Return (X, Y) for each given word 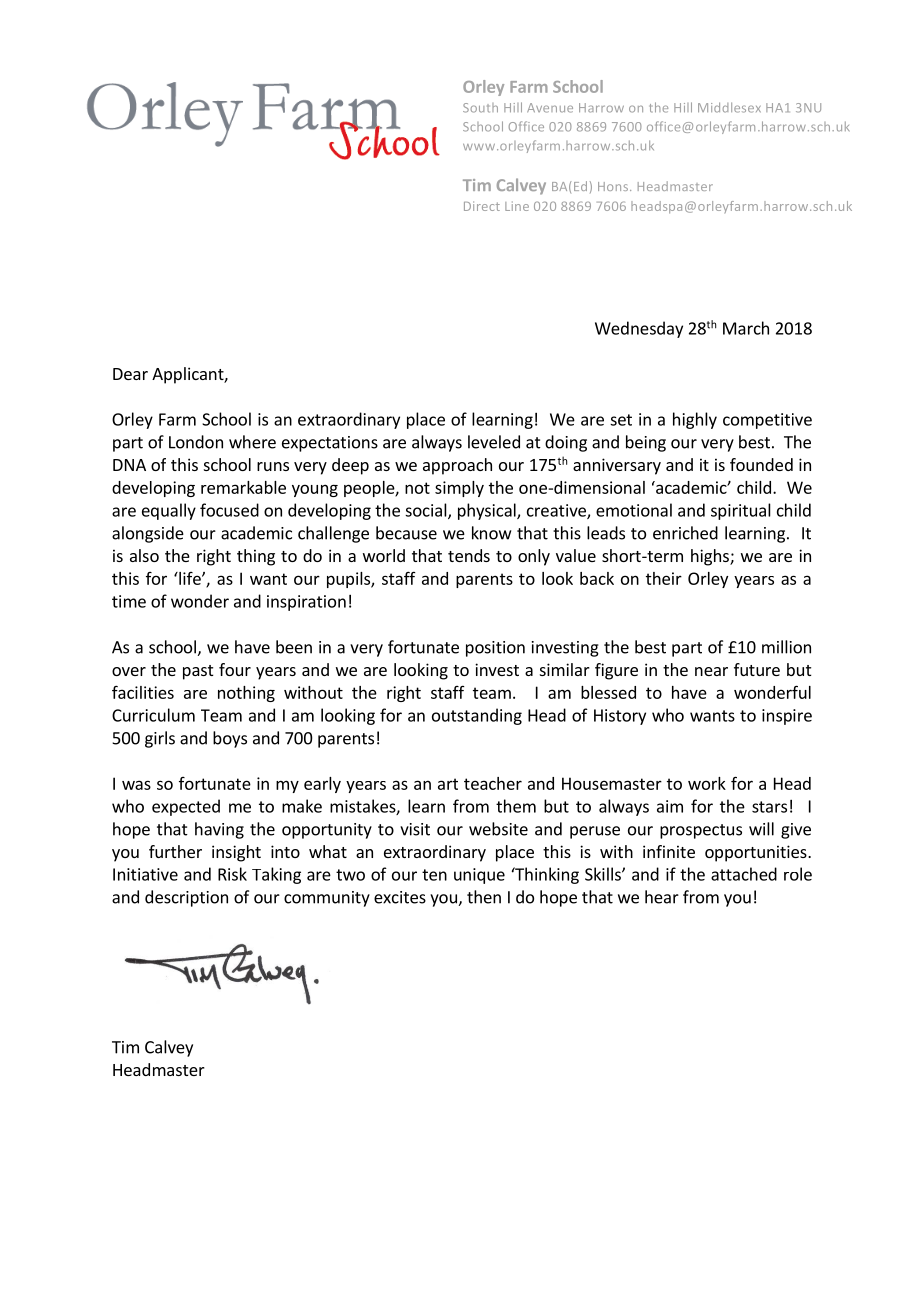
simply (459, 489)
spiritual (741, 511)
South (480, 108)
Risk (232, 874)
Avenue (550, 108)
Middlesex (729, 107)
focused (229, 510)
